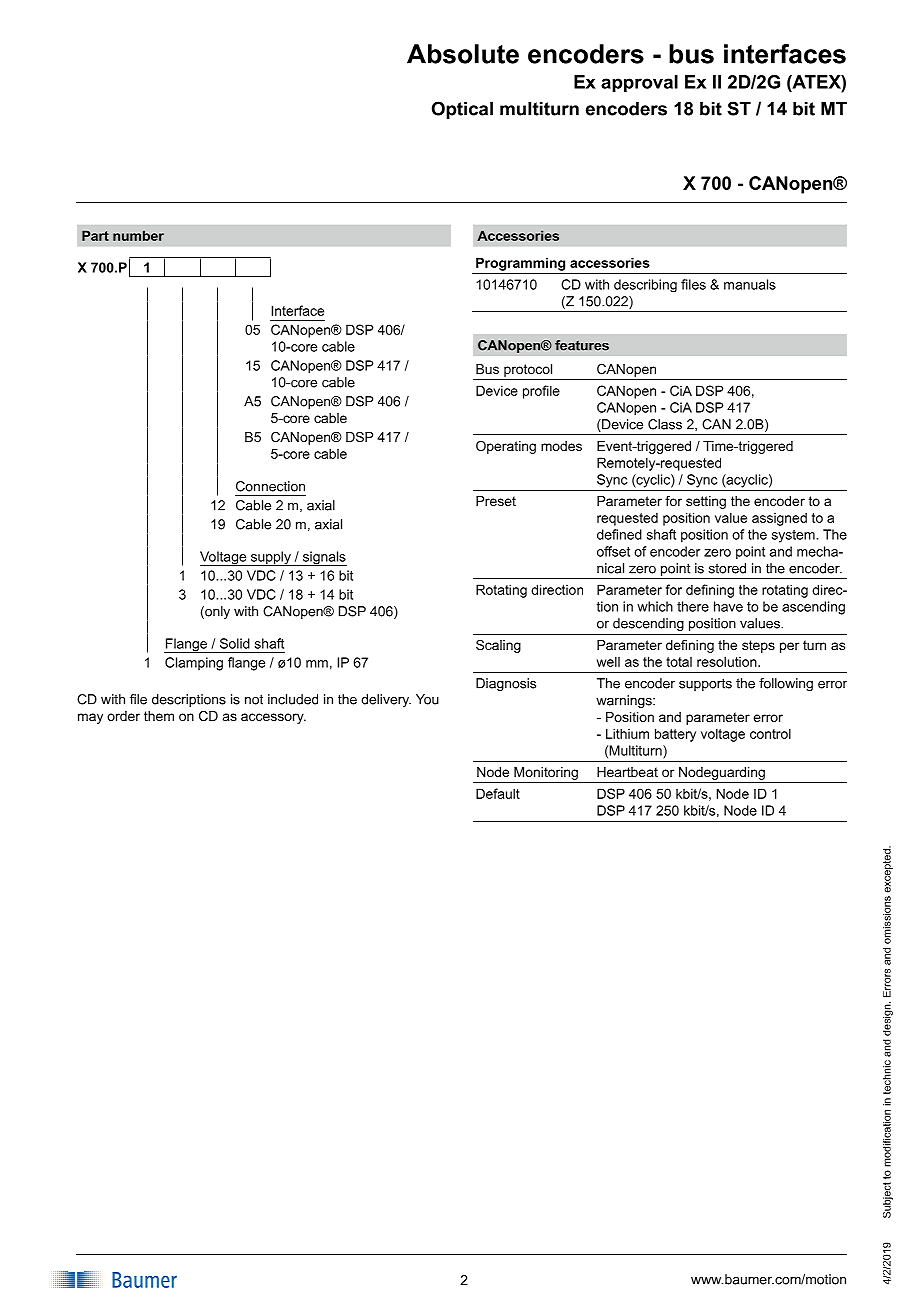 Image resolution: width=924 pixels, height=1308 pixels. I want to click on stored, so click(727, 568).
